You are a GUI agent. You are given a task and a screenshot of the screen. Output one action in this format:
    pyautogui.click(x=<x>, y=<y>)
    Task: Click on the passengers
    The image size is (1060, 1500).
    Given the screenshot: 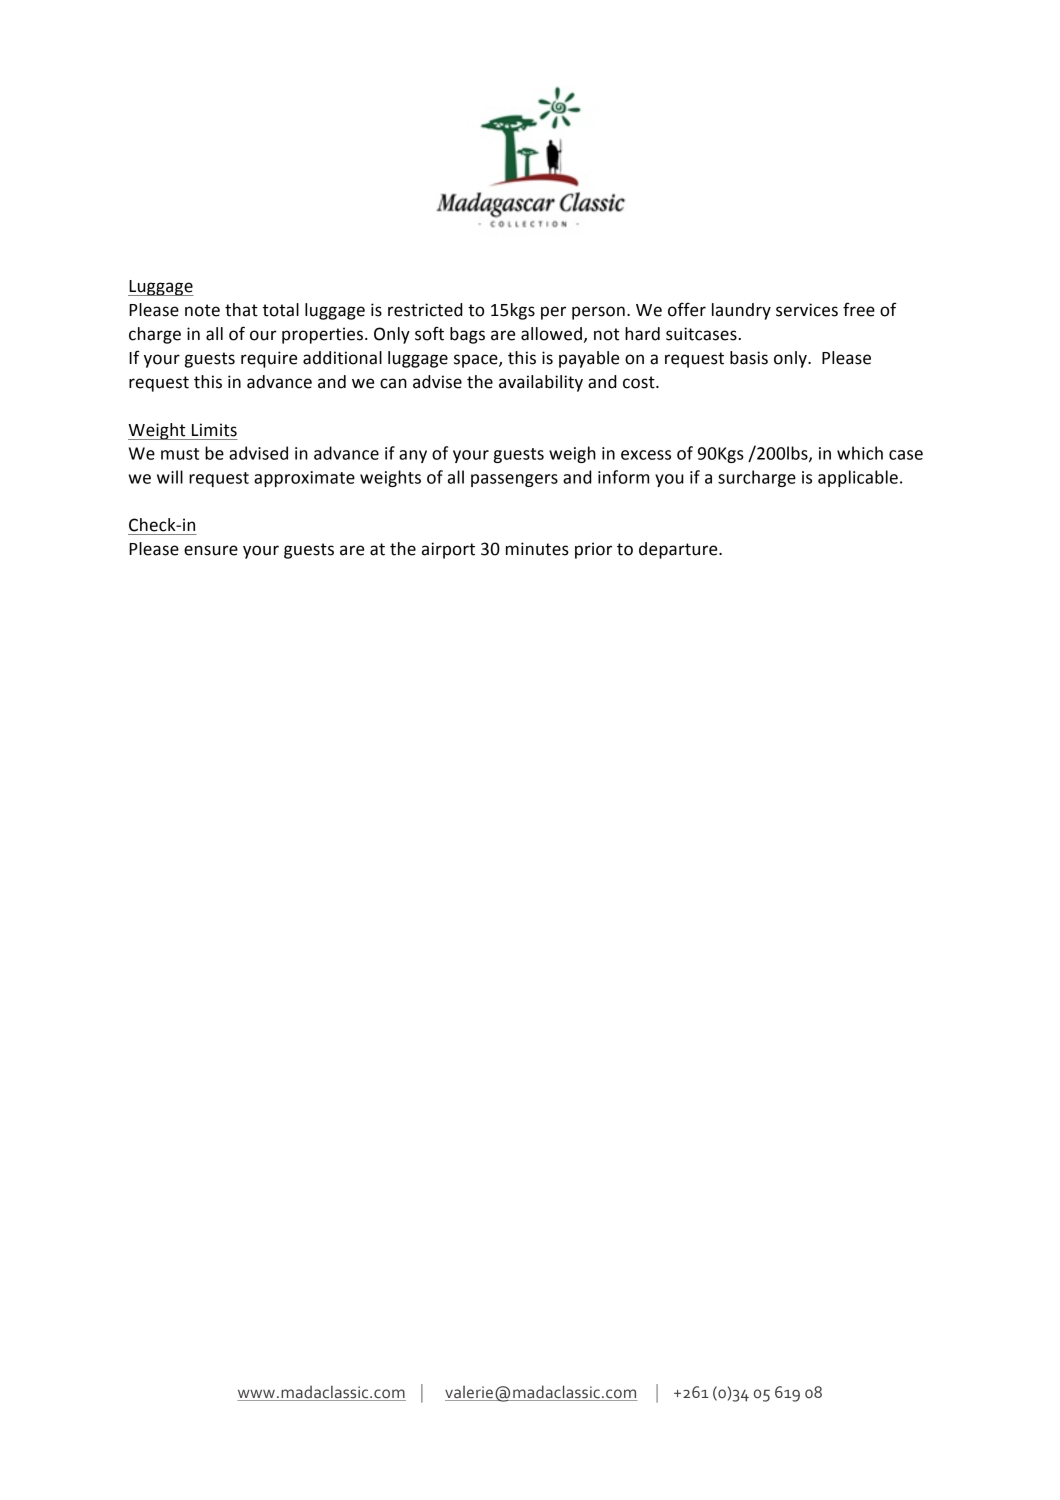 What is the action you would take?
    pyautogui.click(x=514, y=480)
